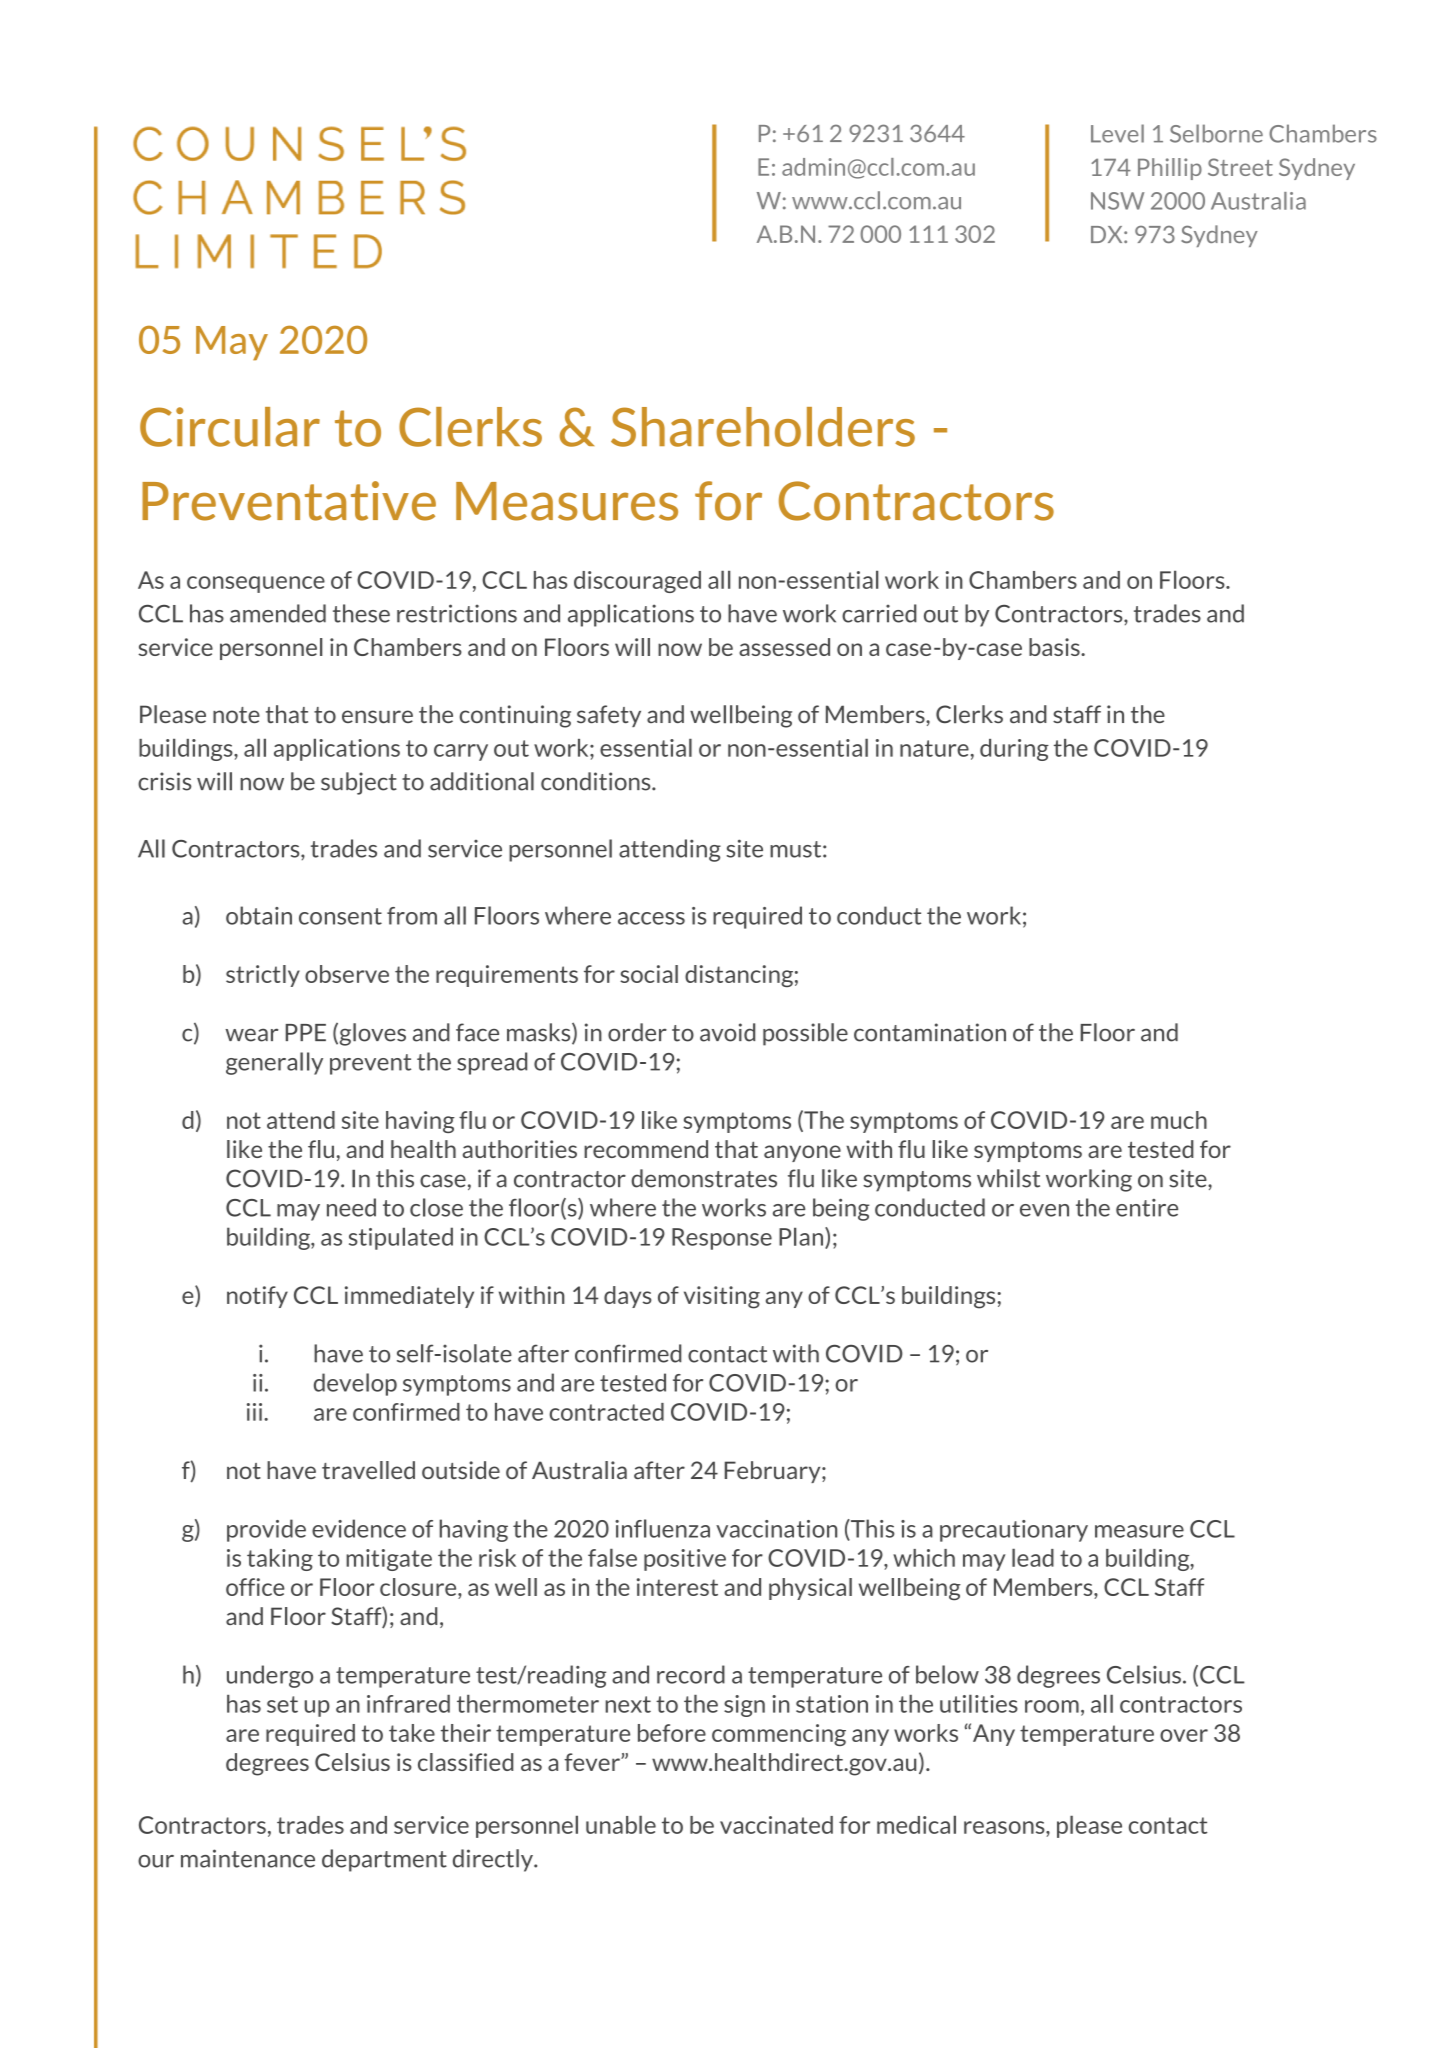 The height and width of the image is (2048, 1447). I want to click on much, so click(1179, 1120).
